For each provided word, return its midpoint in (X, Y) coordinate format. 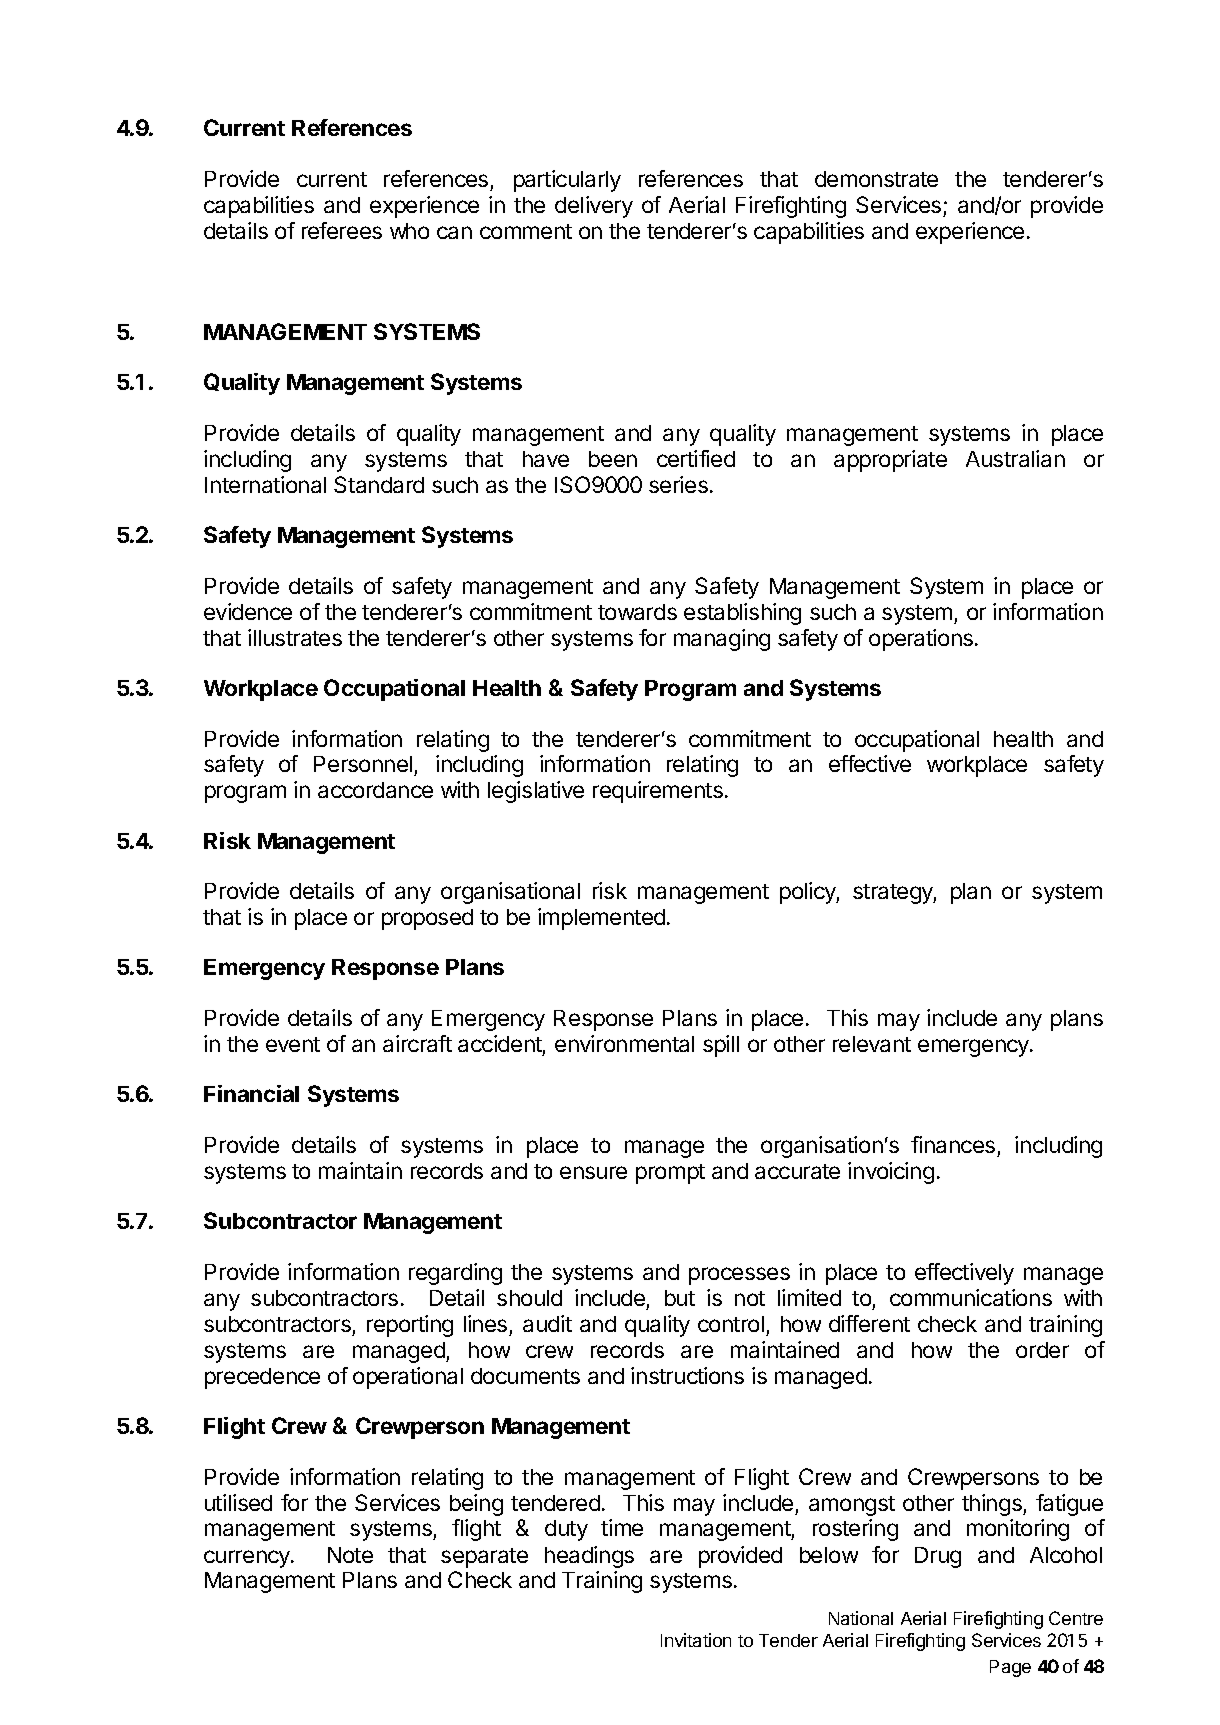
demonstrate (876, 179)
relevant (872, 1044)
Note (350, 1555)
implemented (601, 919)
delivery (594, 207)
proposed (427, 919)
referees (342, 230)
